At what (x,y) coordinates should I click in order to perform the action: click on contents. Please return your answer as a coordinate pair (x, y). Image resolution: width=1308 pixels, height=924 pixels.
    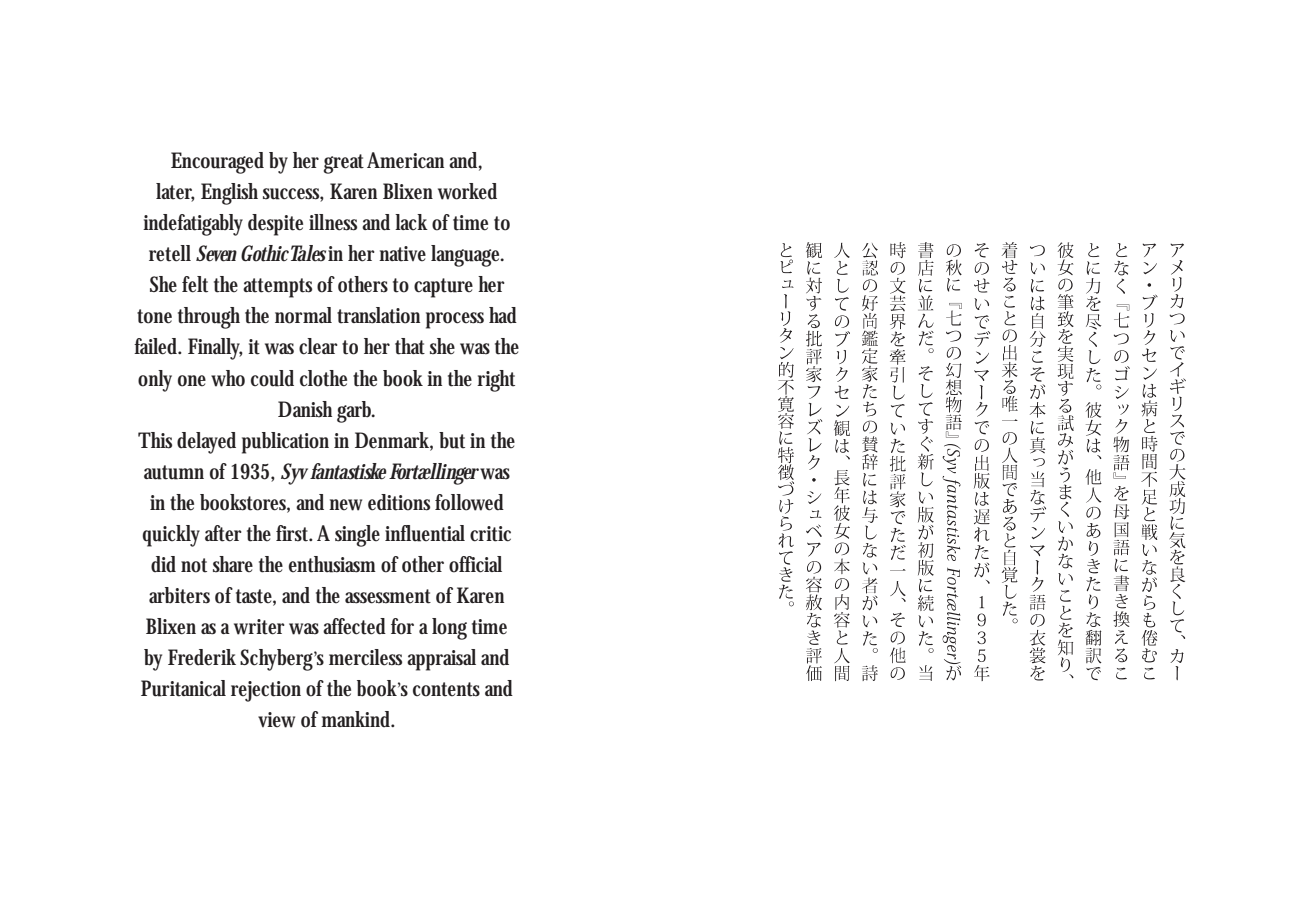
    Looking at the image, I should click on (446, 689).
